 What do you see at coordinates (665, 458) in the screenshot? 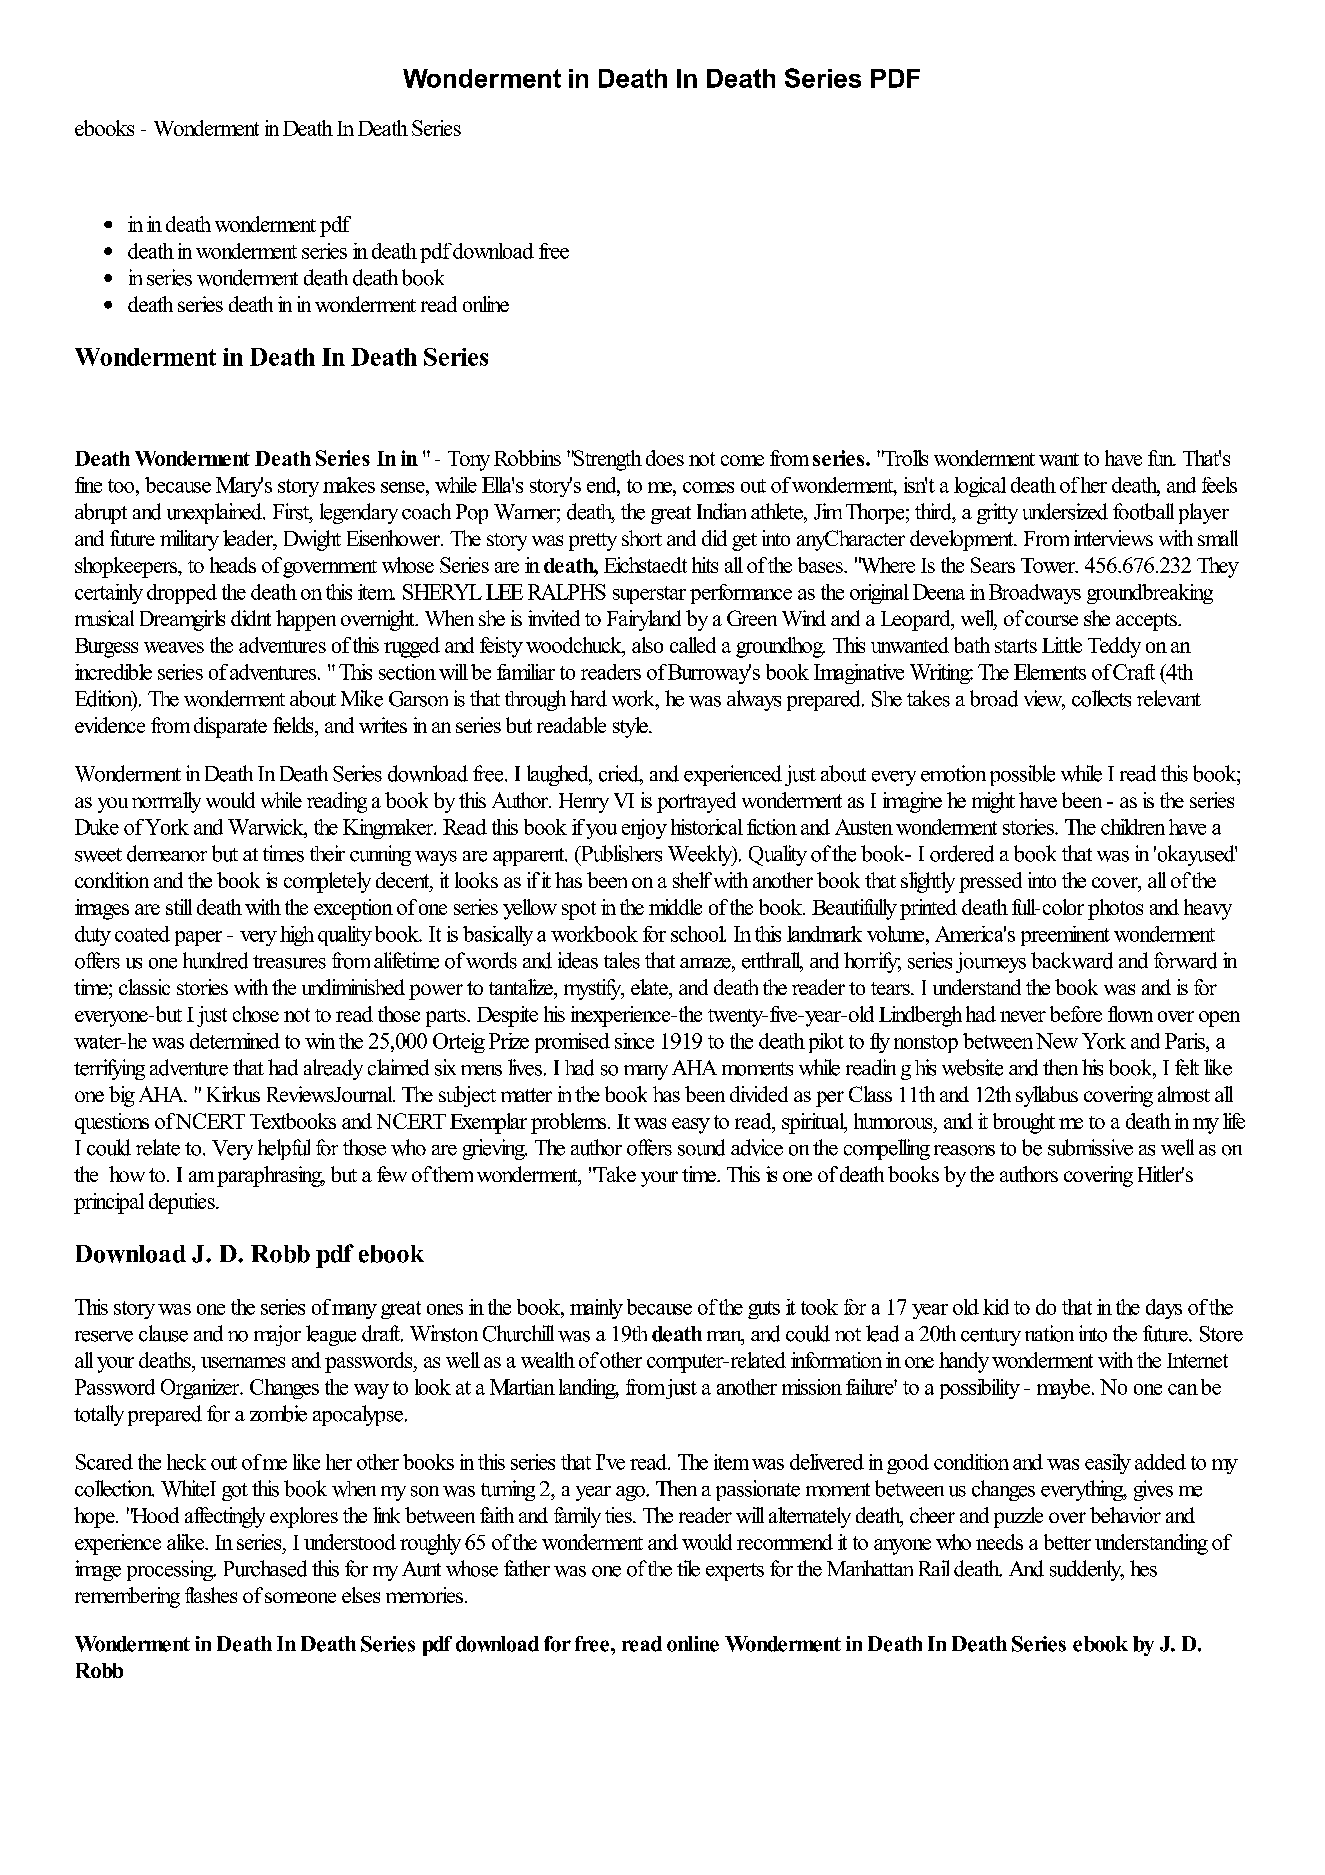
I see `does` at bounding box center [665, 458].
